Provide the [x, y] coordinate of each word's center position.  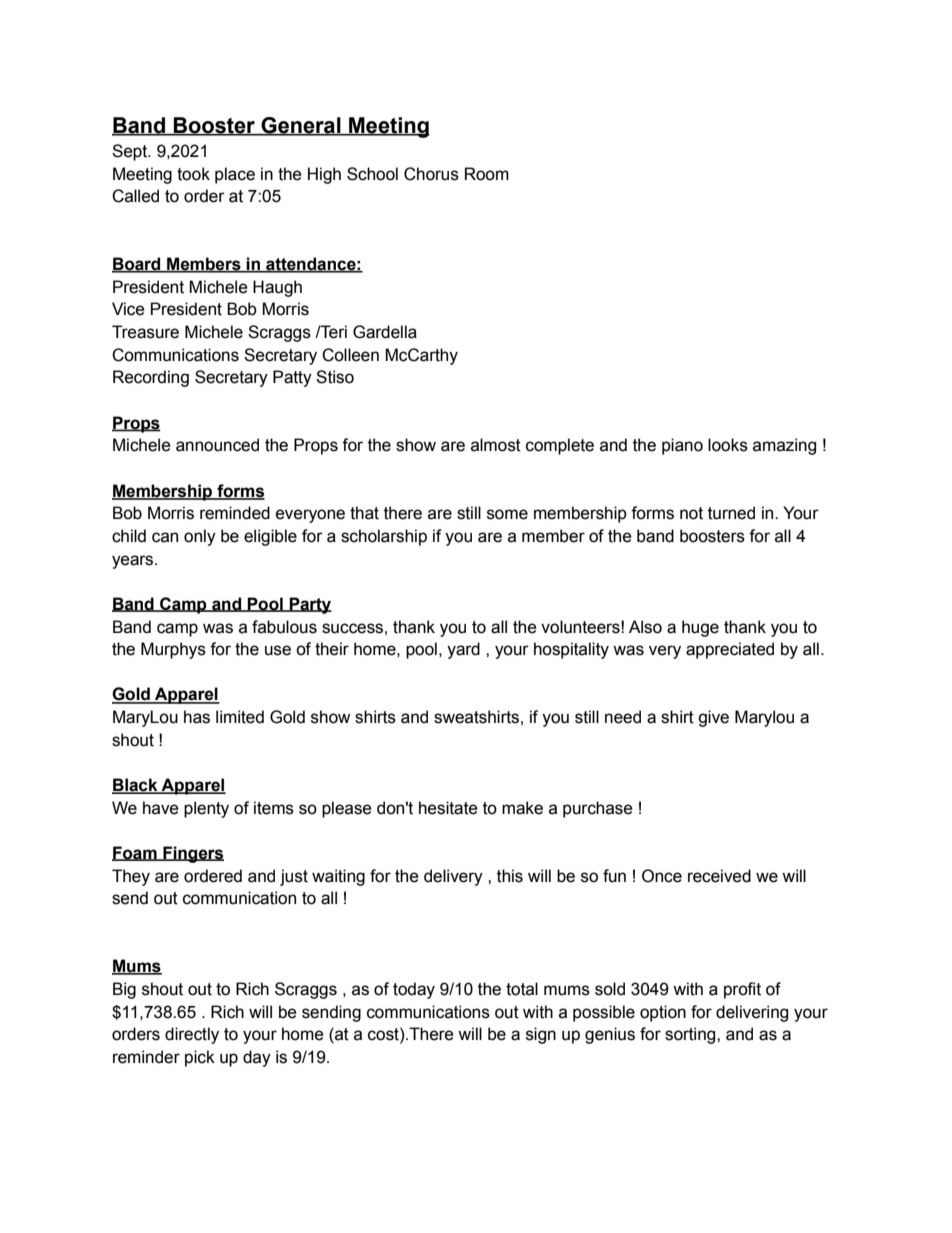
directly [192, 1035]
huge [700, 628]
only [200, 537]
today [414, 990]
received [719, 876]
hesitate [448, 808]
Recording [151, 378]
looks [728, 445]
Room [487, 174]
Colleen [350, 355]
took [193, 174]
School [372, 174]
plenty [206, 809]
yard [463, 650]
